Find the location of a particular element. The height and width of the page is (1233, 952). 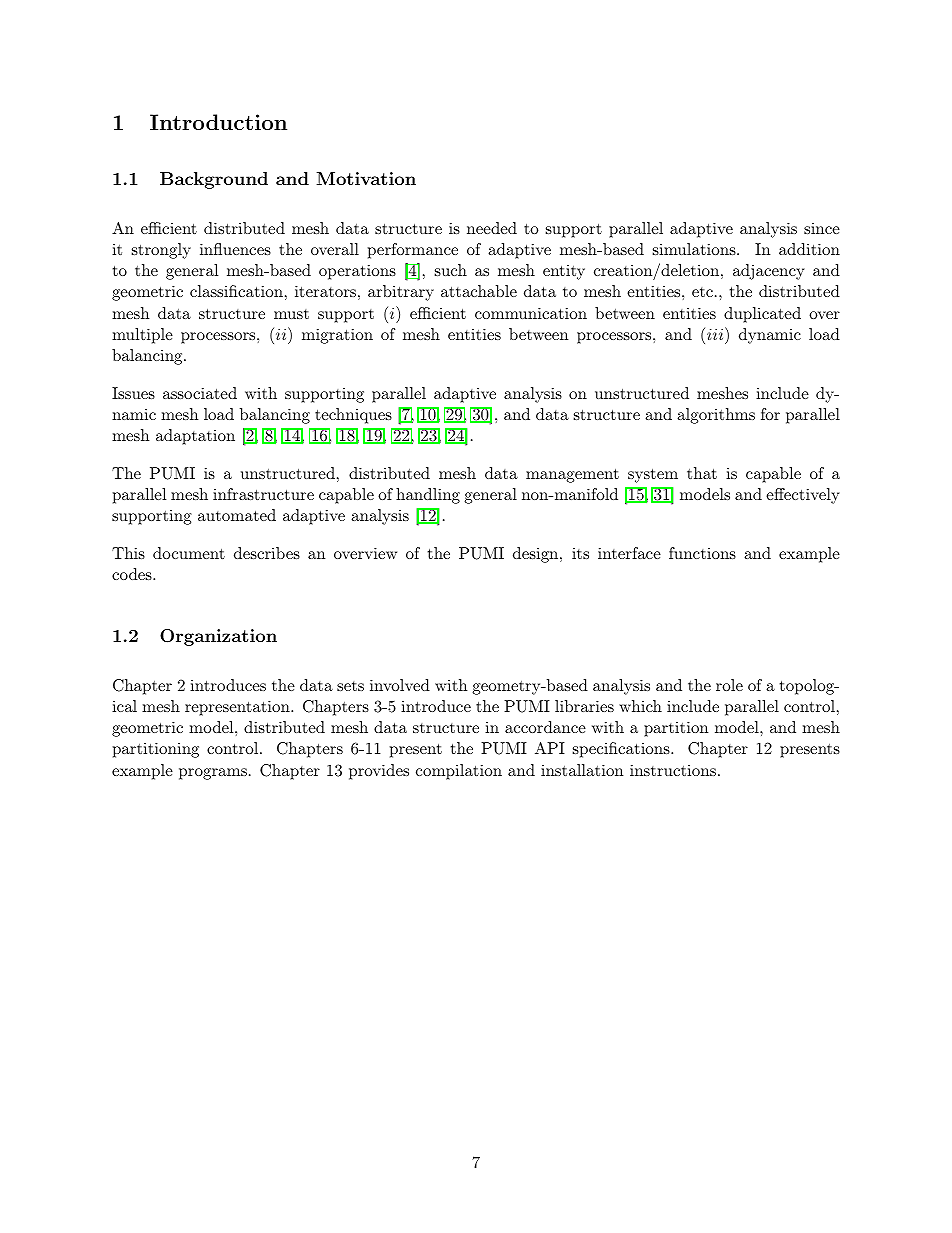

compilation is located at coordinates (459, 772).
